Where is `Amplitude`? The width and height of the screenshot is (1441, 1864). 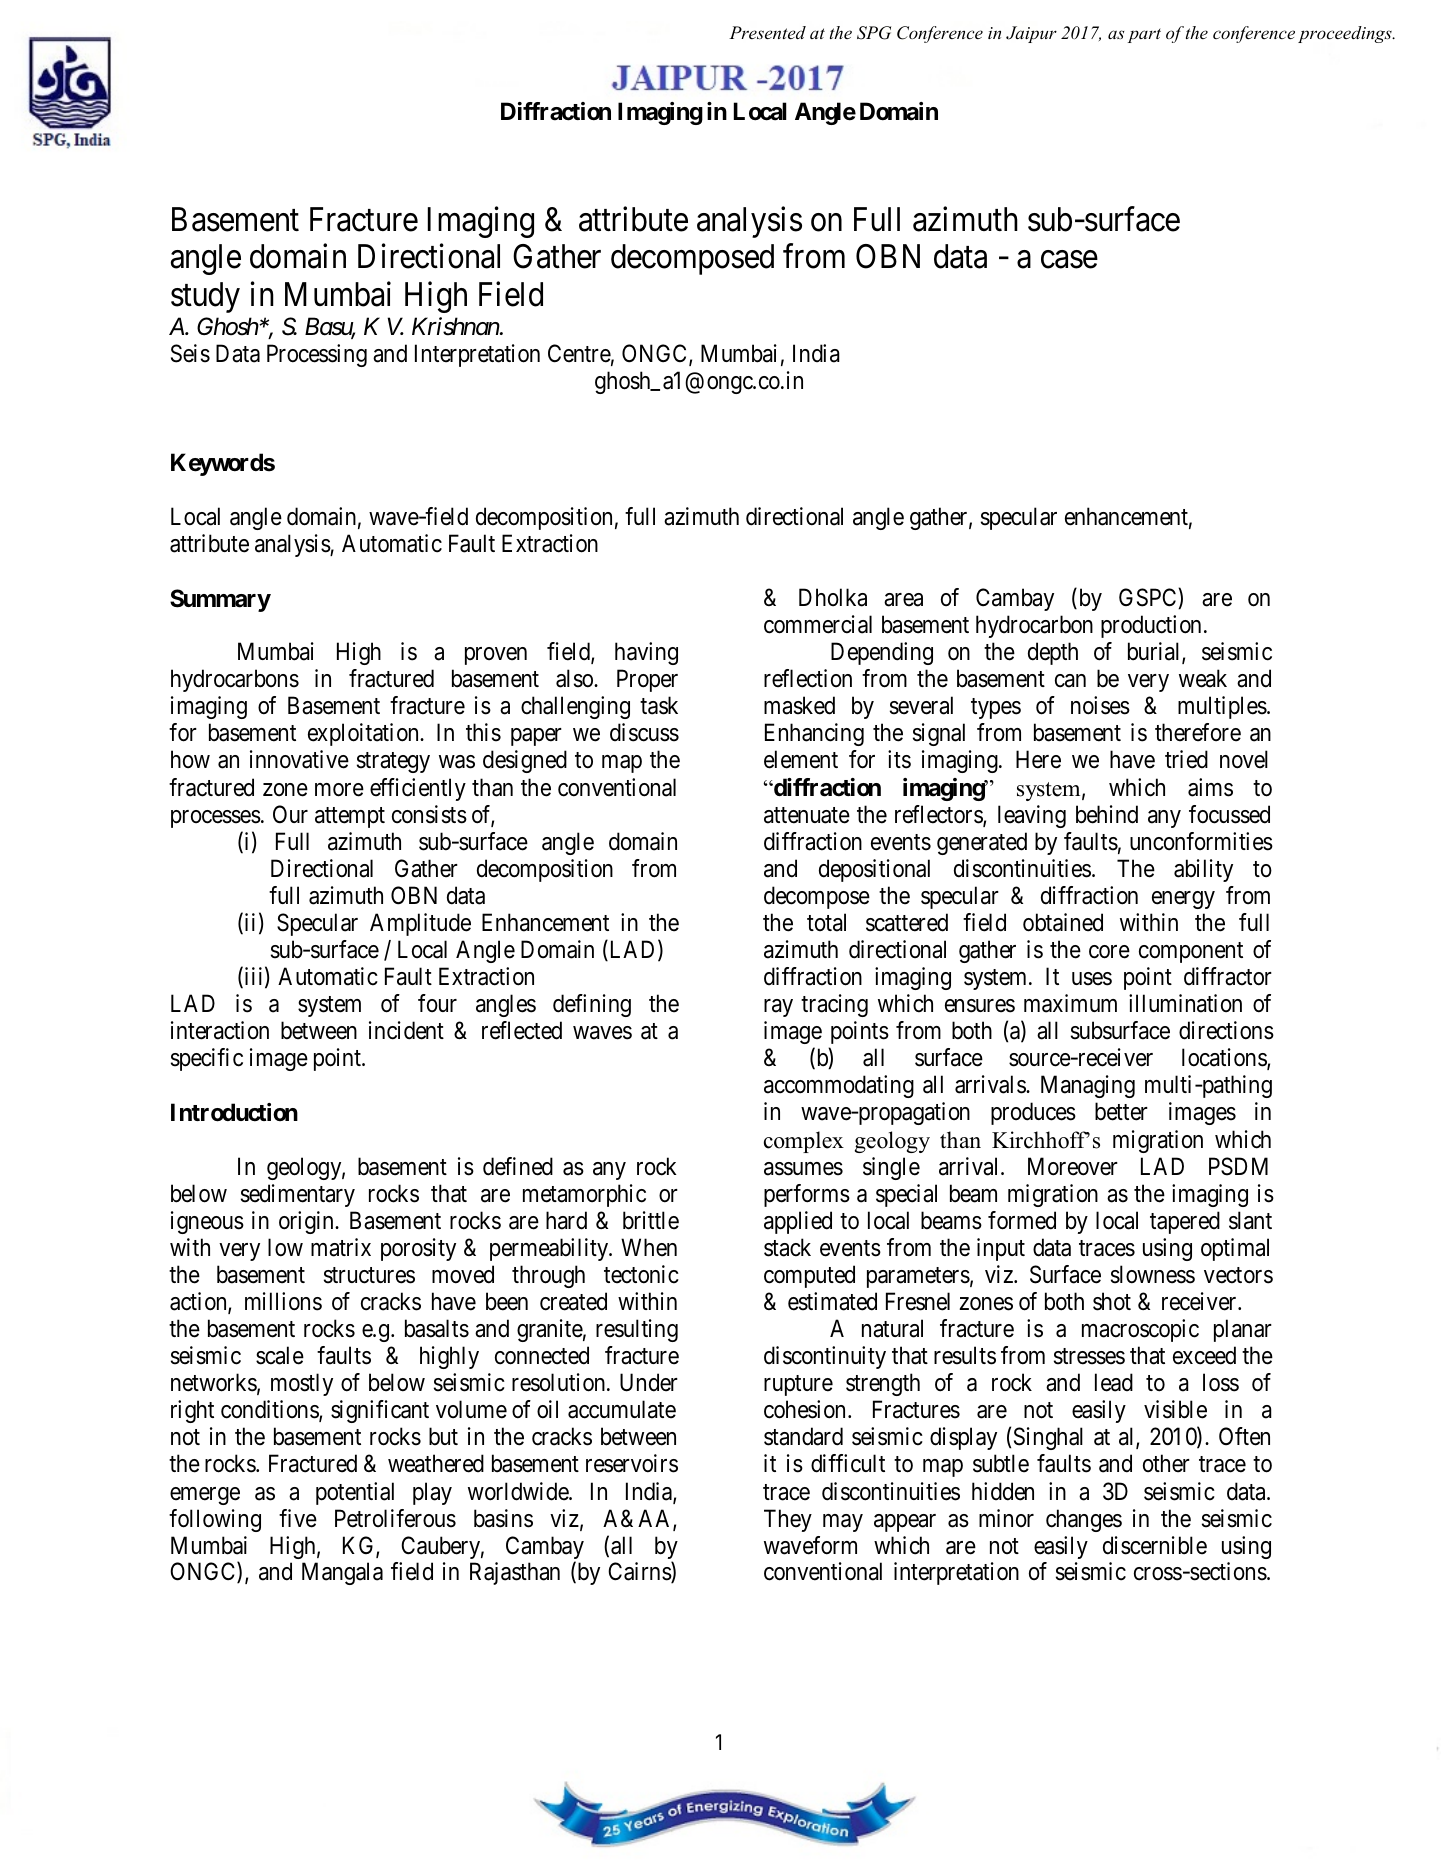
Amplitude is located at coordinates (420, 924).
